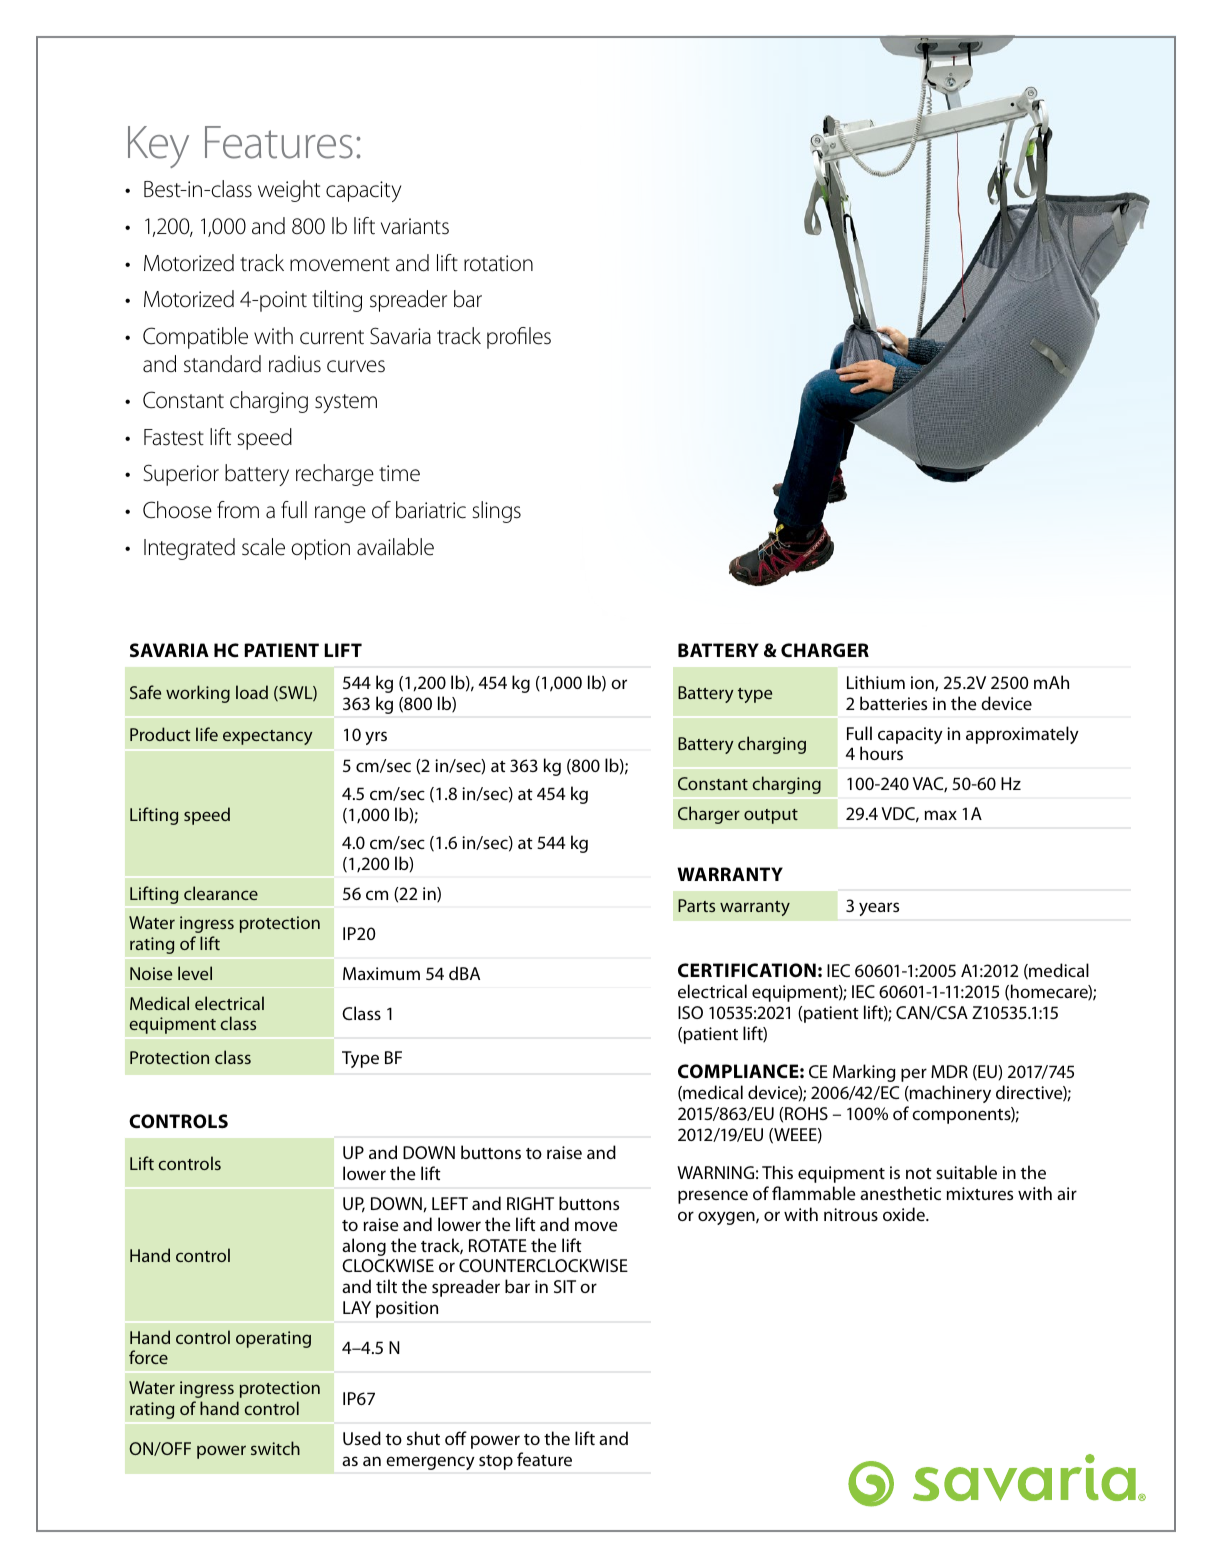 The height and width of the document is (1568, 1212). Describe the element at coordinates (498, 263) in the document. I see `rotation` at that location.
